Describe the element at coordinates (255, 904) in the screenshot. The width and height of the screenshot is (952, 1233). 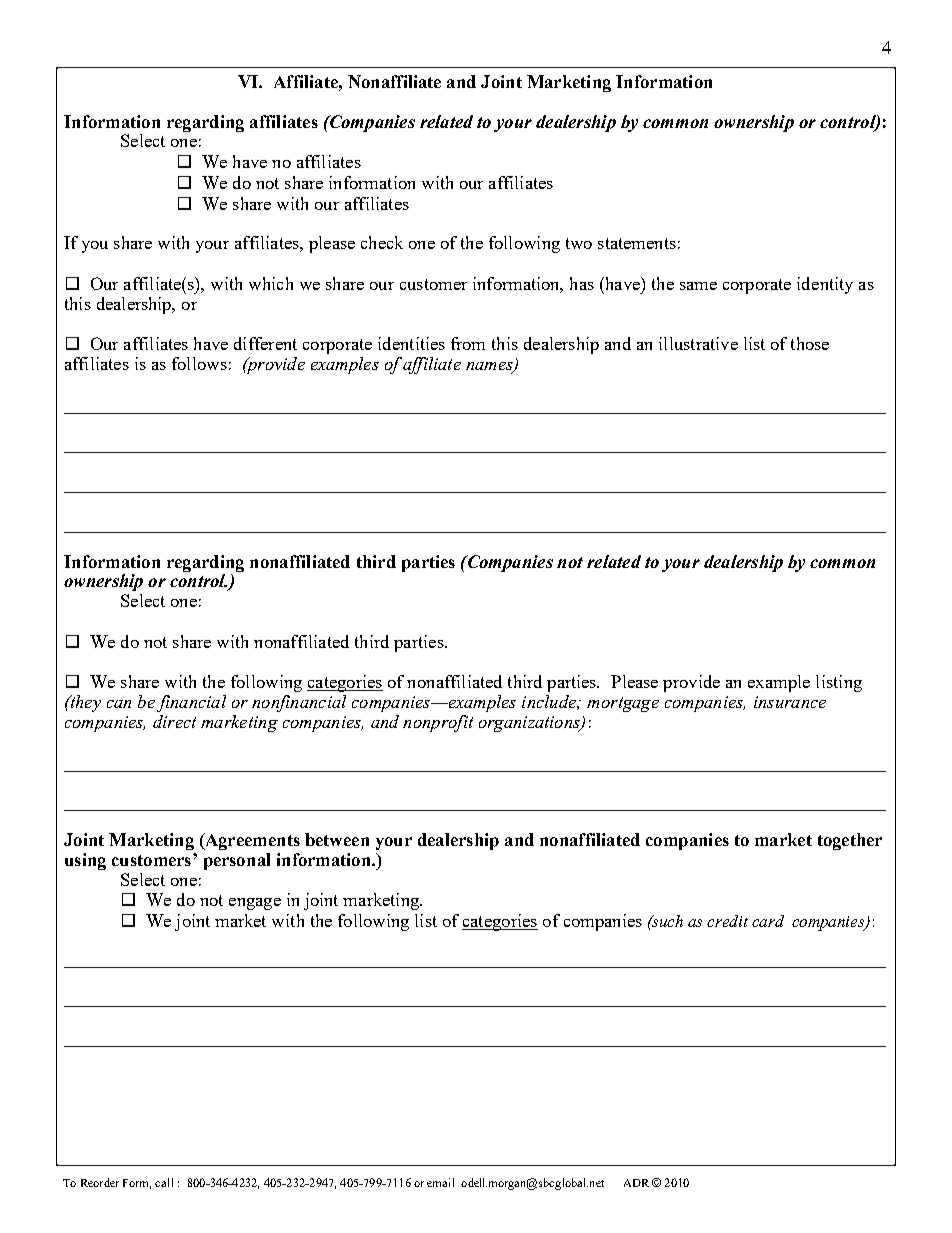
I see `engage` at that location.
